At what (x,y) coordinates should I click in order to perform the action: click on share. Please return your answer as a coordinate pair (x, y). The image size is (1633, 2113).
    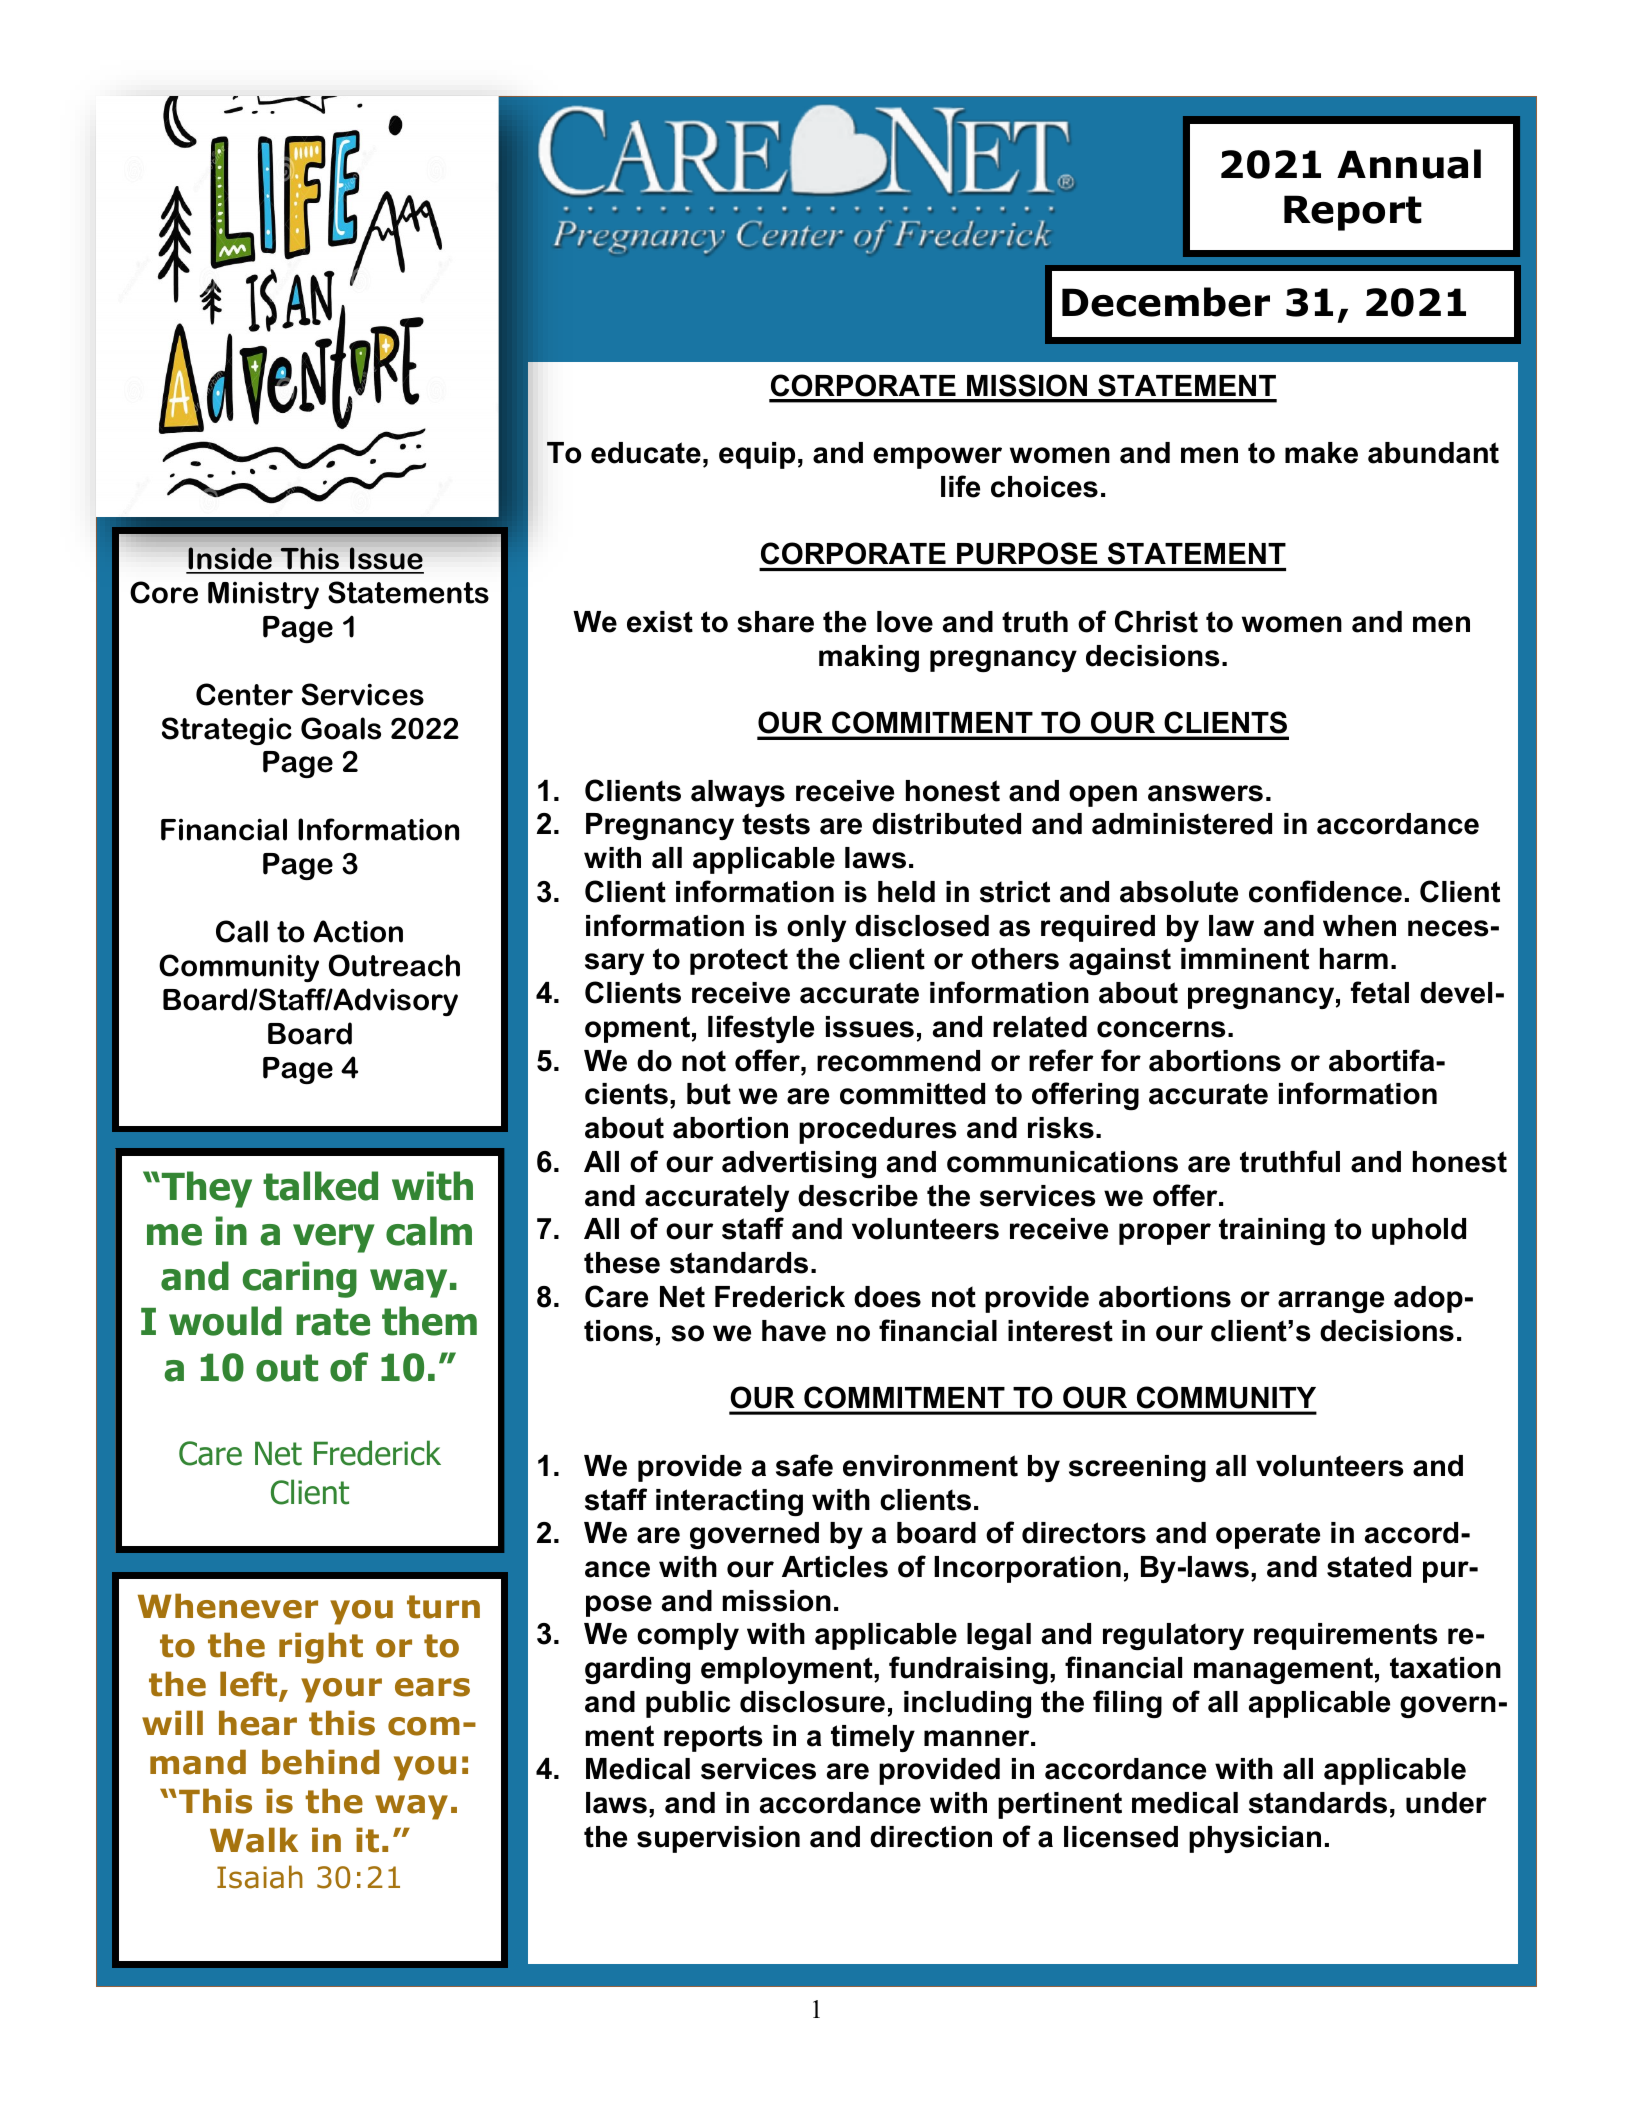
    Looking at the image, I should click on (775, 622).
